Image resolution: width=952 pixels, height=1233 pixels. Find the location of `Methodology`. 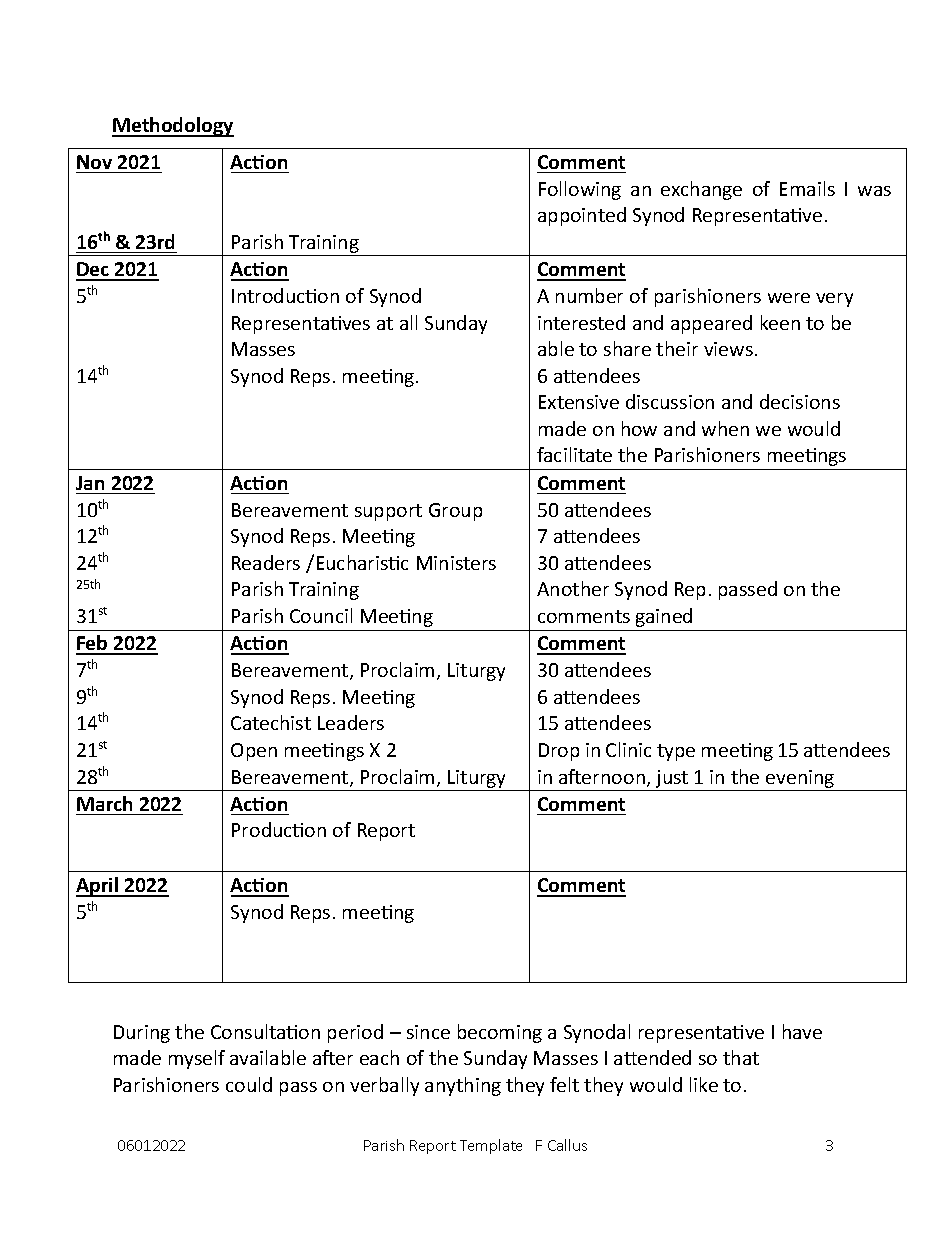

Methodology is located at coordinates (173, 127).
